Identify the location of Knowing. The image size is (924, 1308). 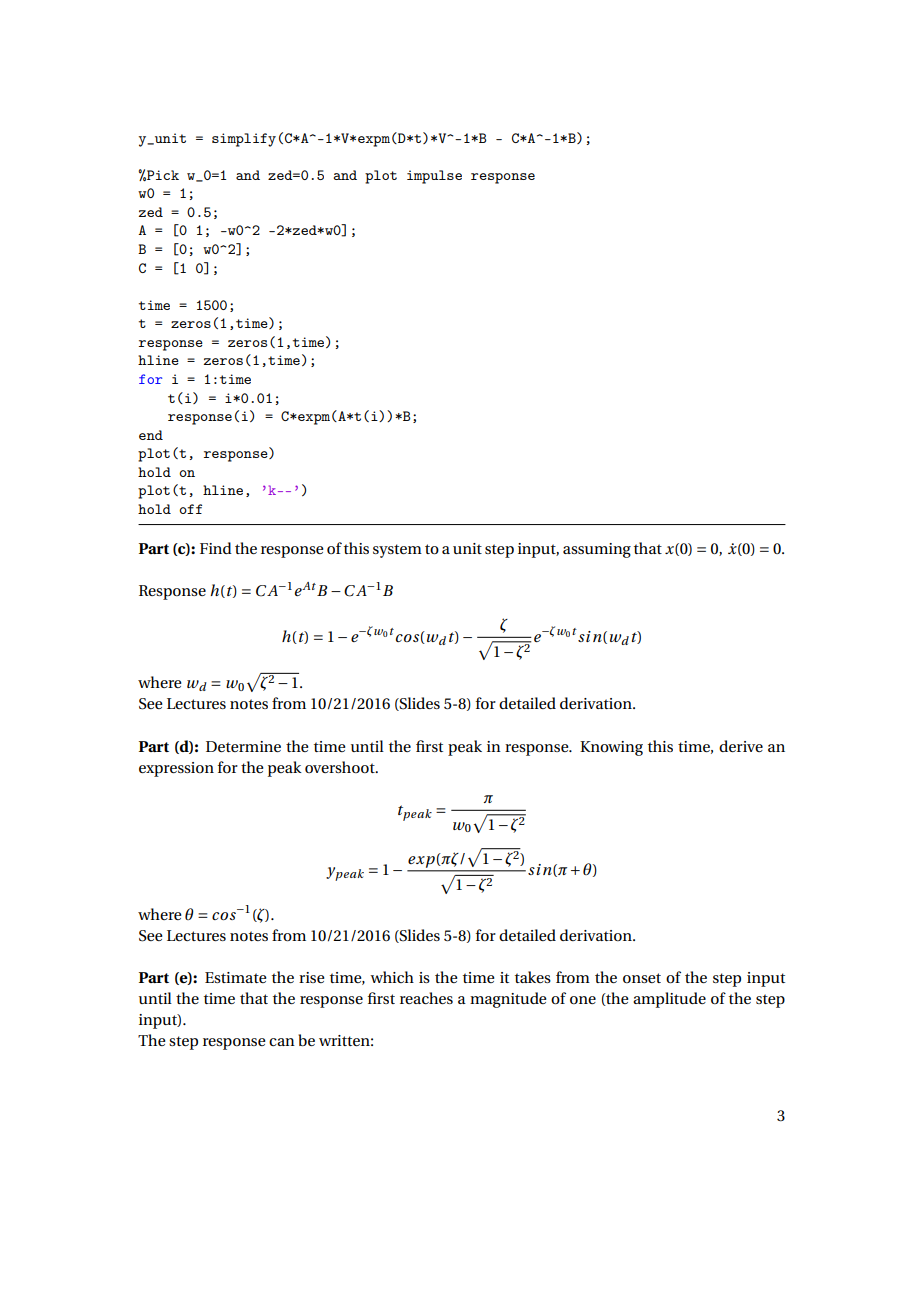
(611, 748).
